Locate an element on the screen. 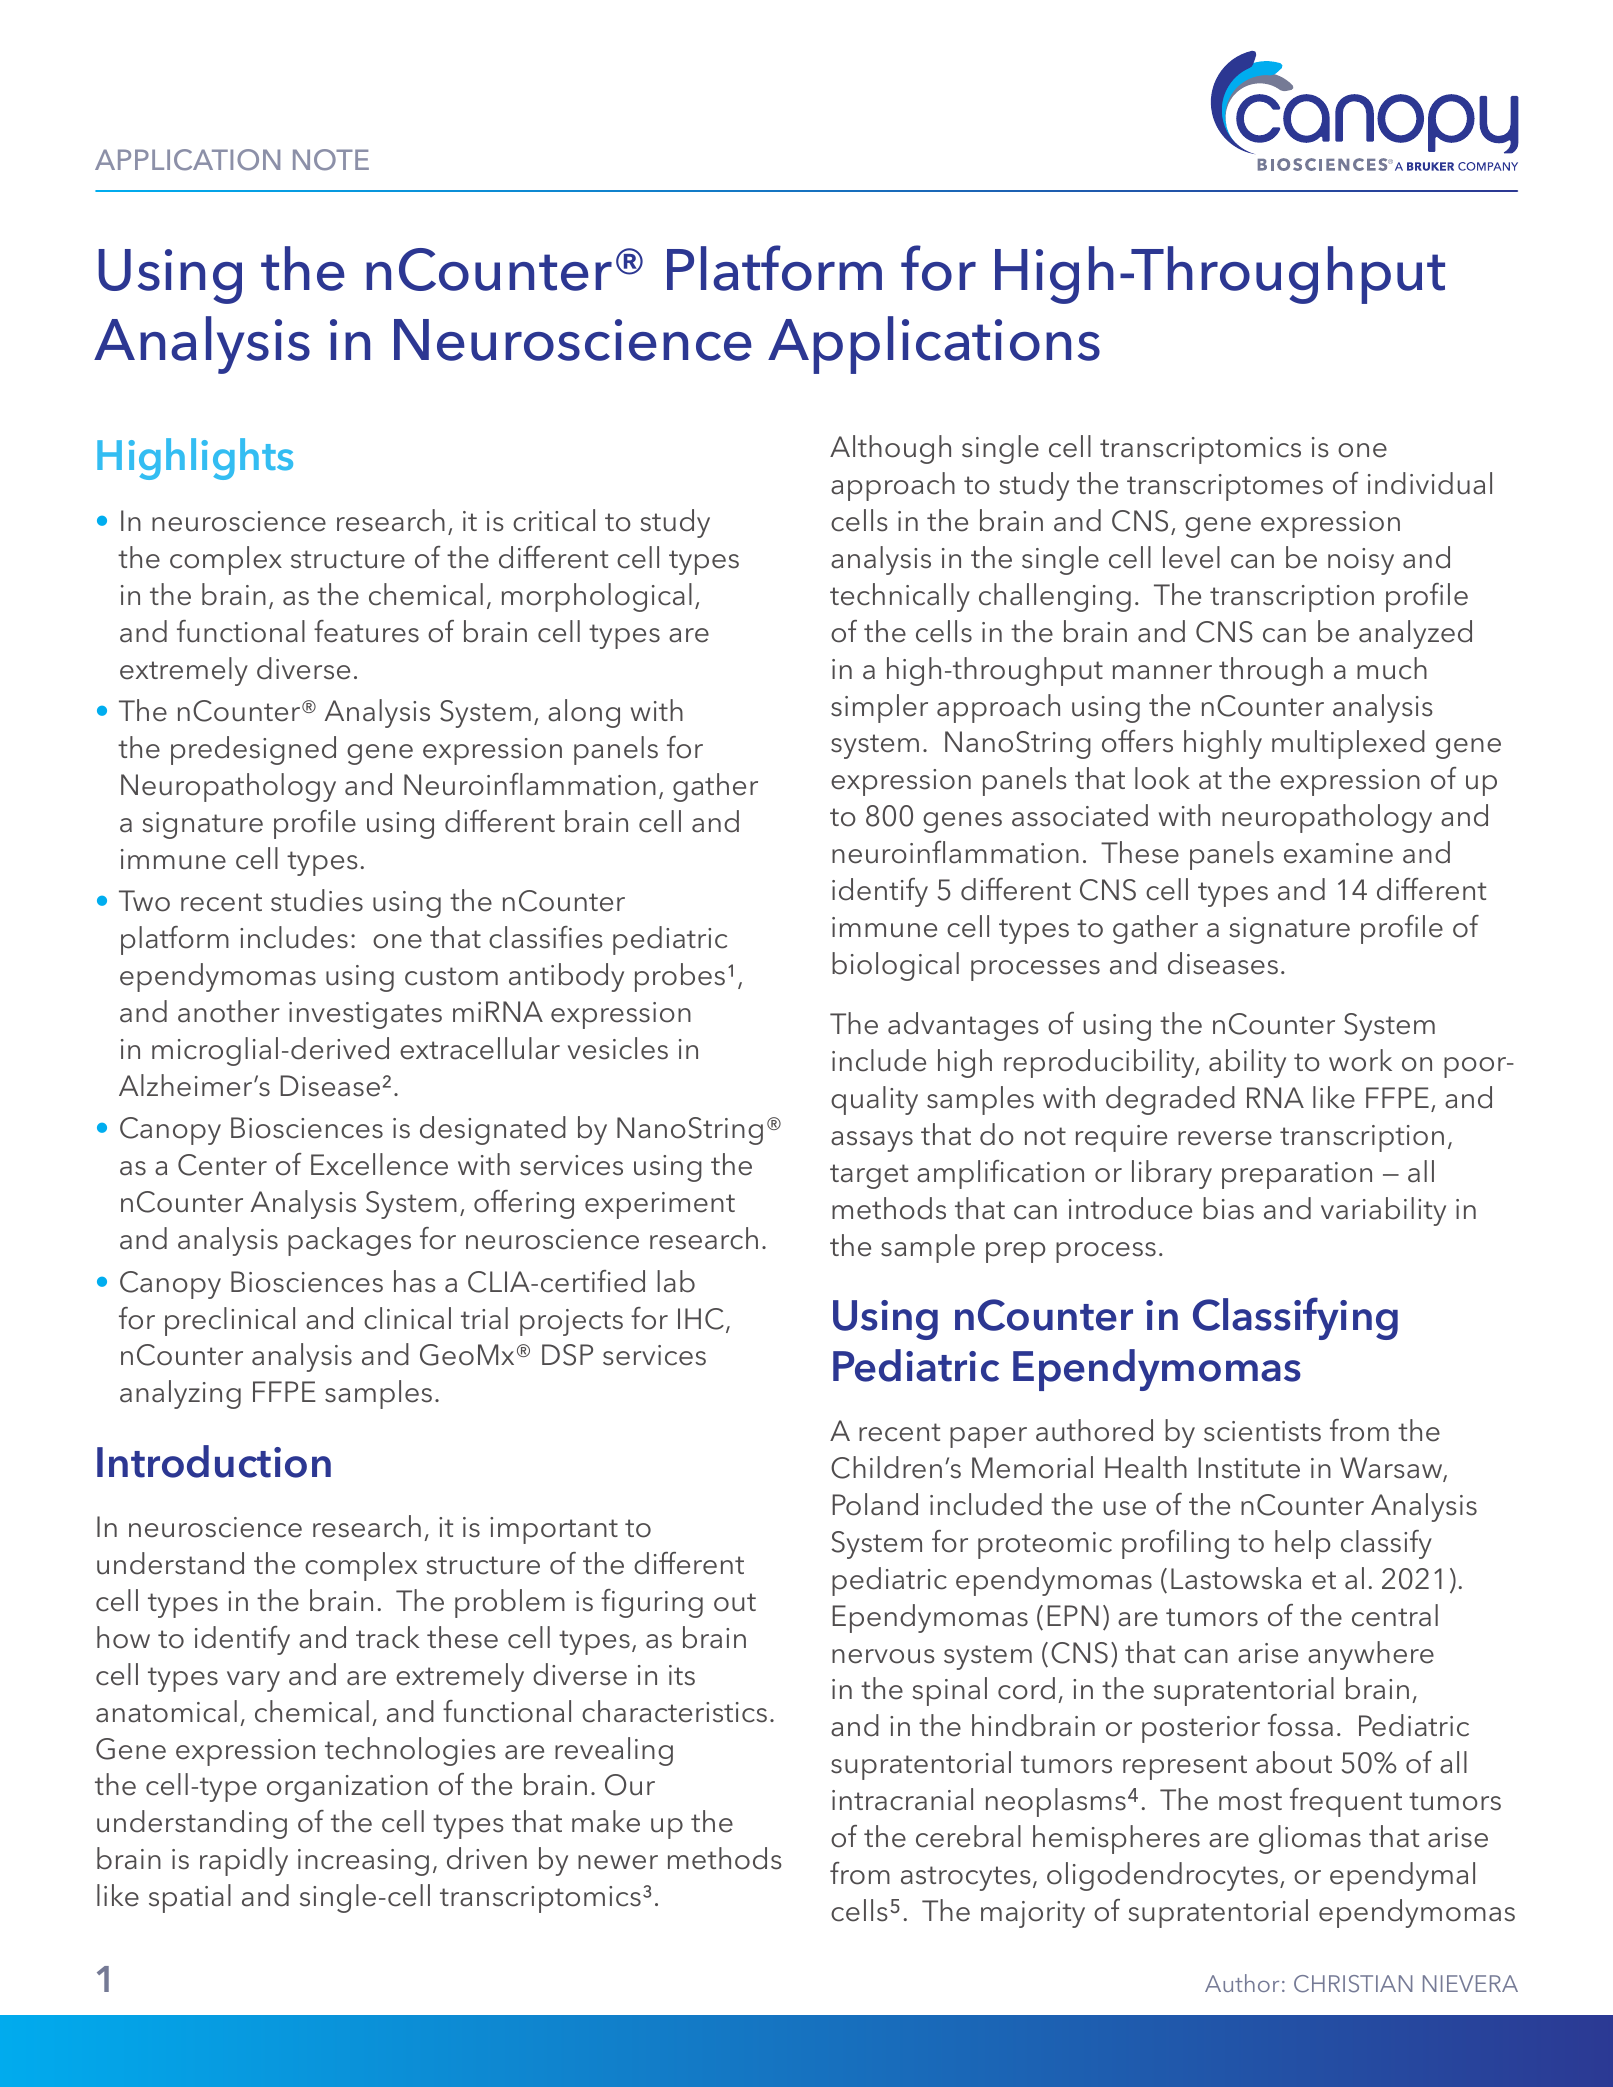 The width and height of the screenshot is (1613, 2087). newer is located at coordinates (618, 1862).
